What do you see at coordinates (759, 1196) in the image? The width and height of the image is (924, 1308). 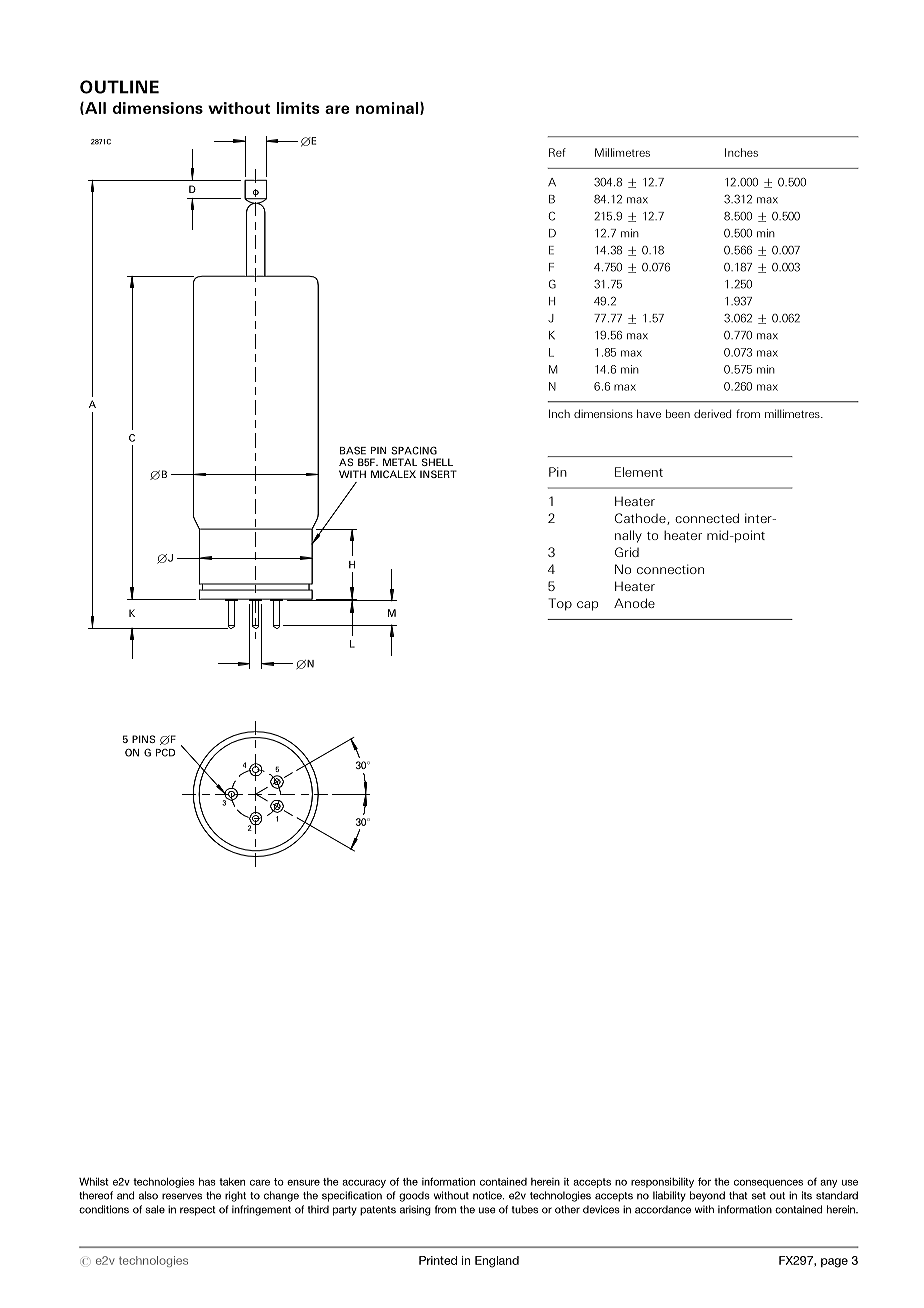 I see `set` at bounding box center [759, 1196].
